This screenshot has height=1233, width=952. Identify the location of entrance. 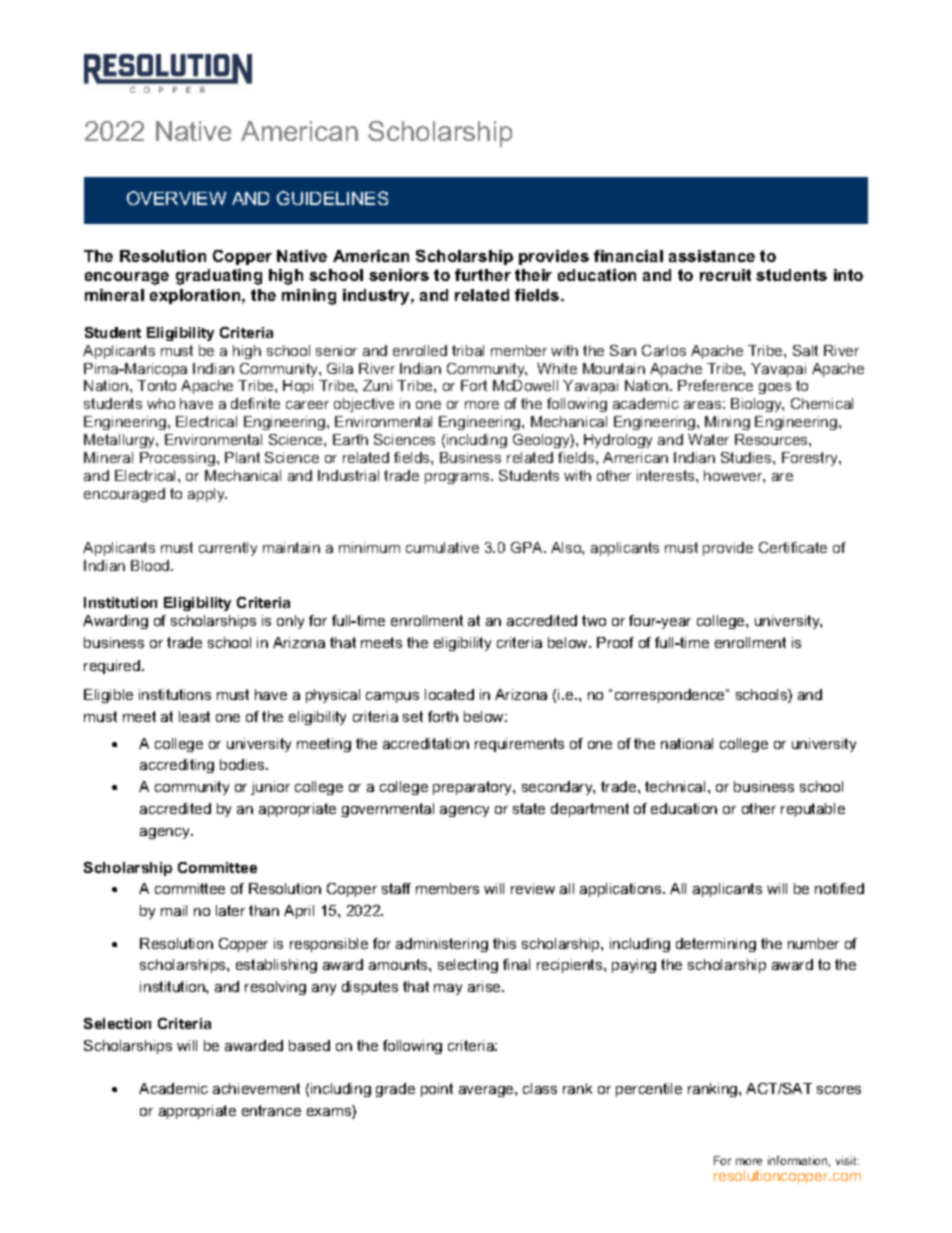
(271, 1110).
